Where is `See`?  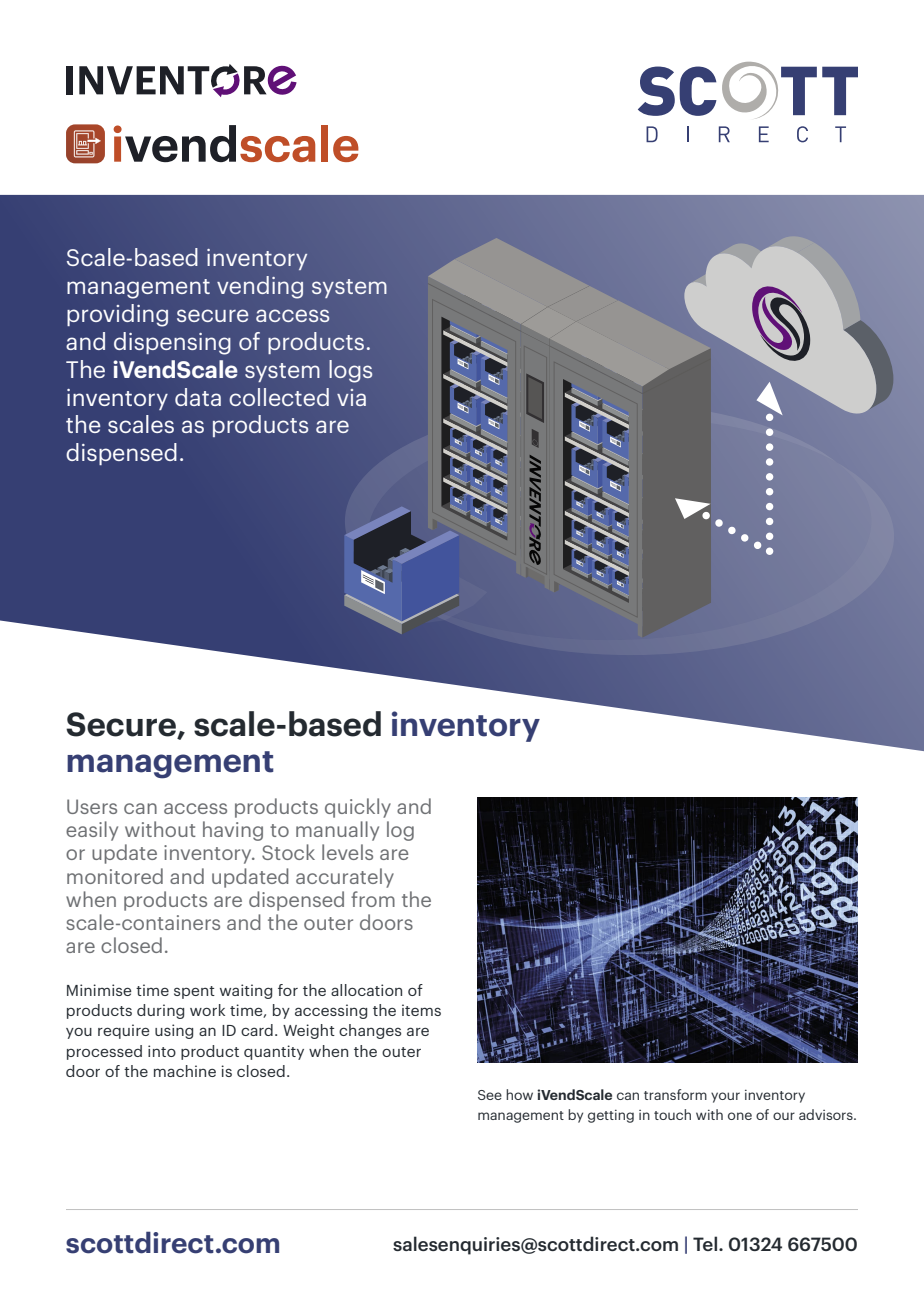
See is located at coordinates (490, 1095).
